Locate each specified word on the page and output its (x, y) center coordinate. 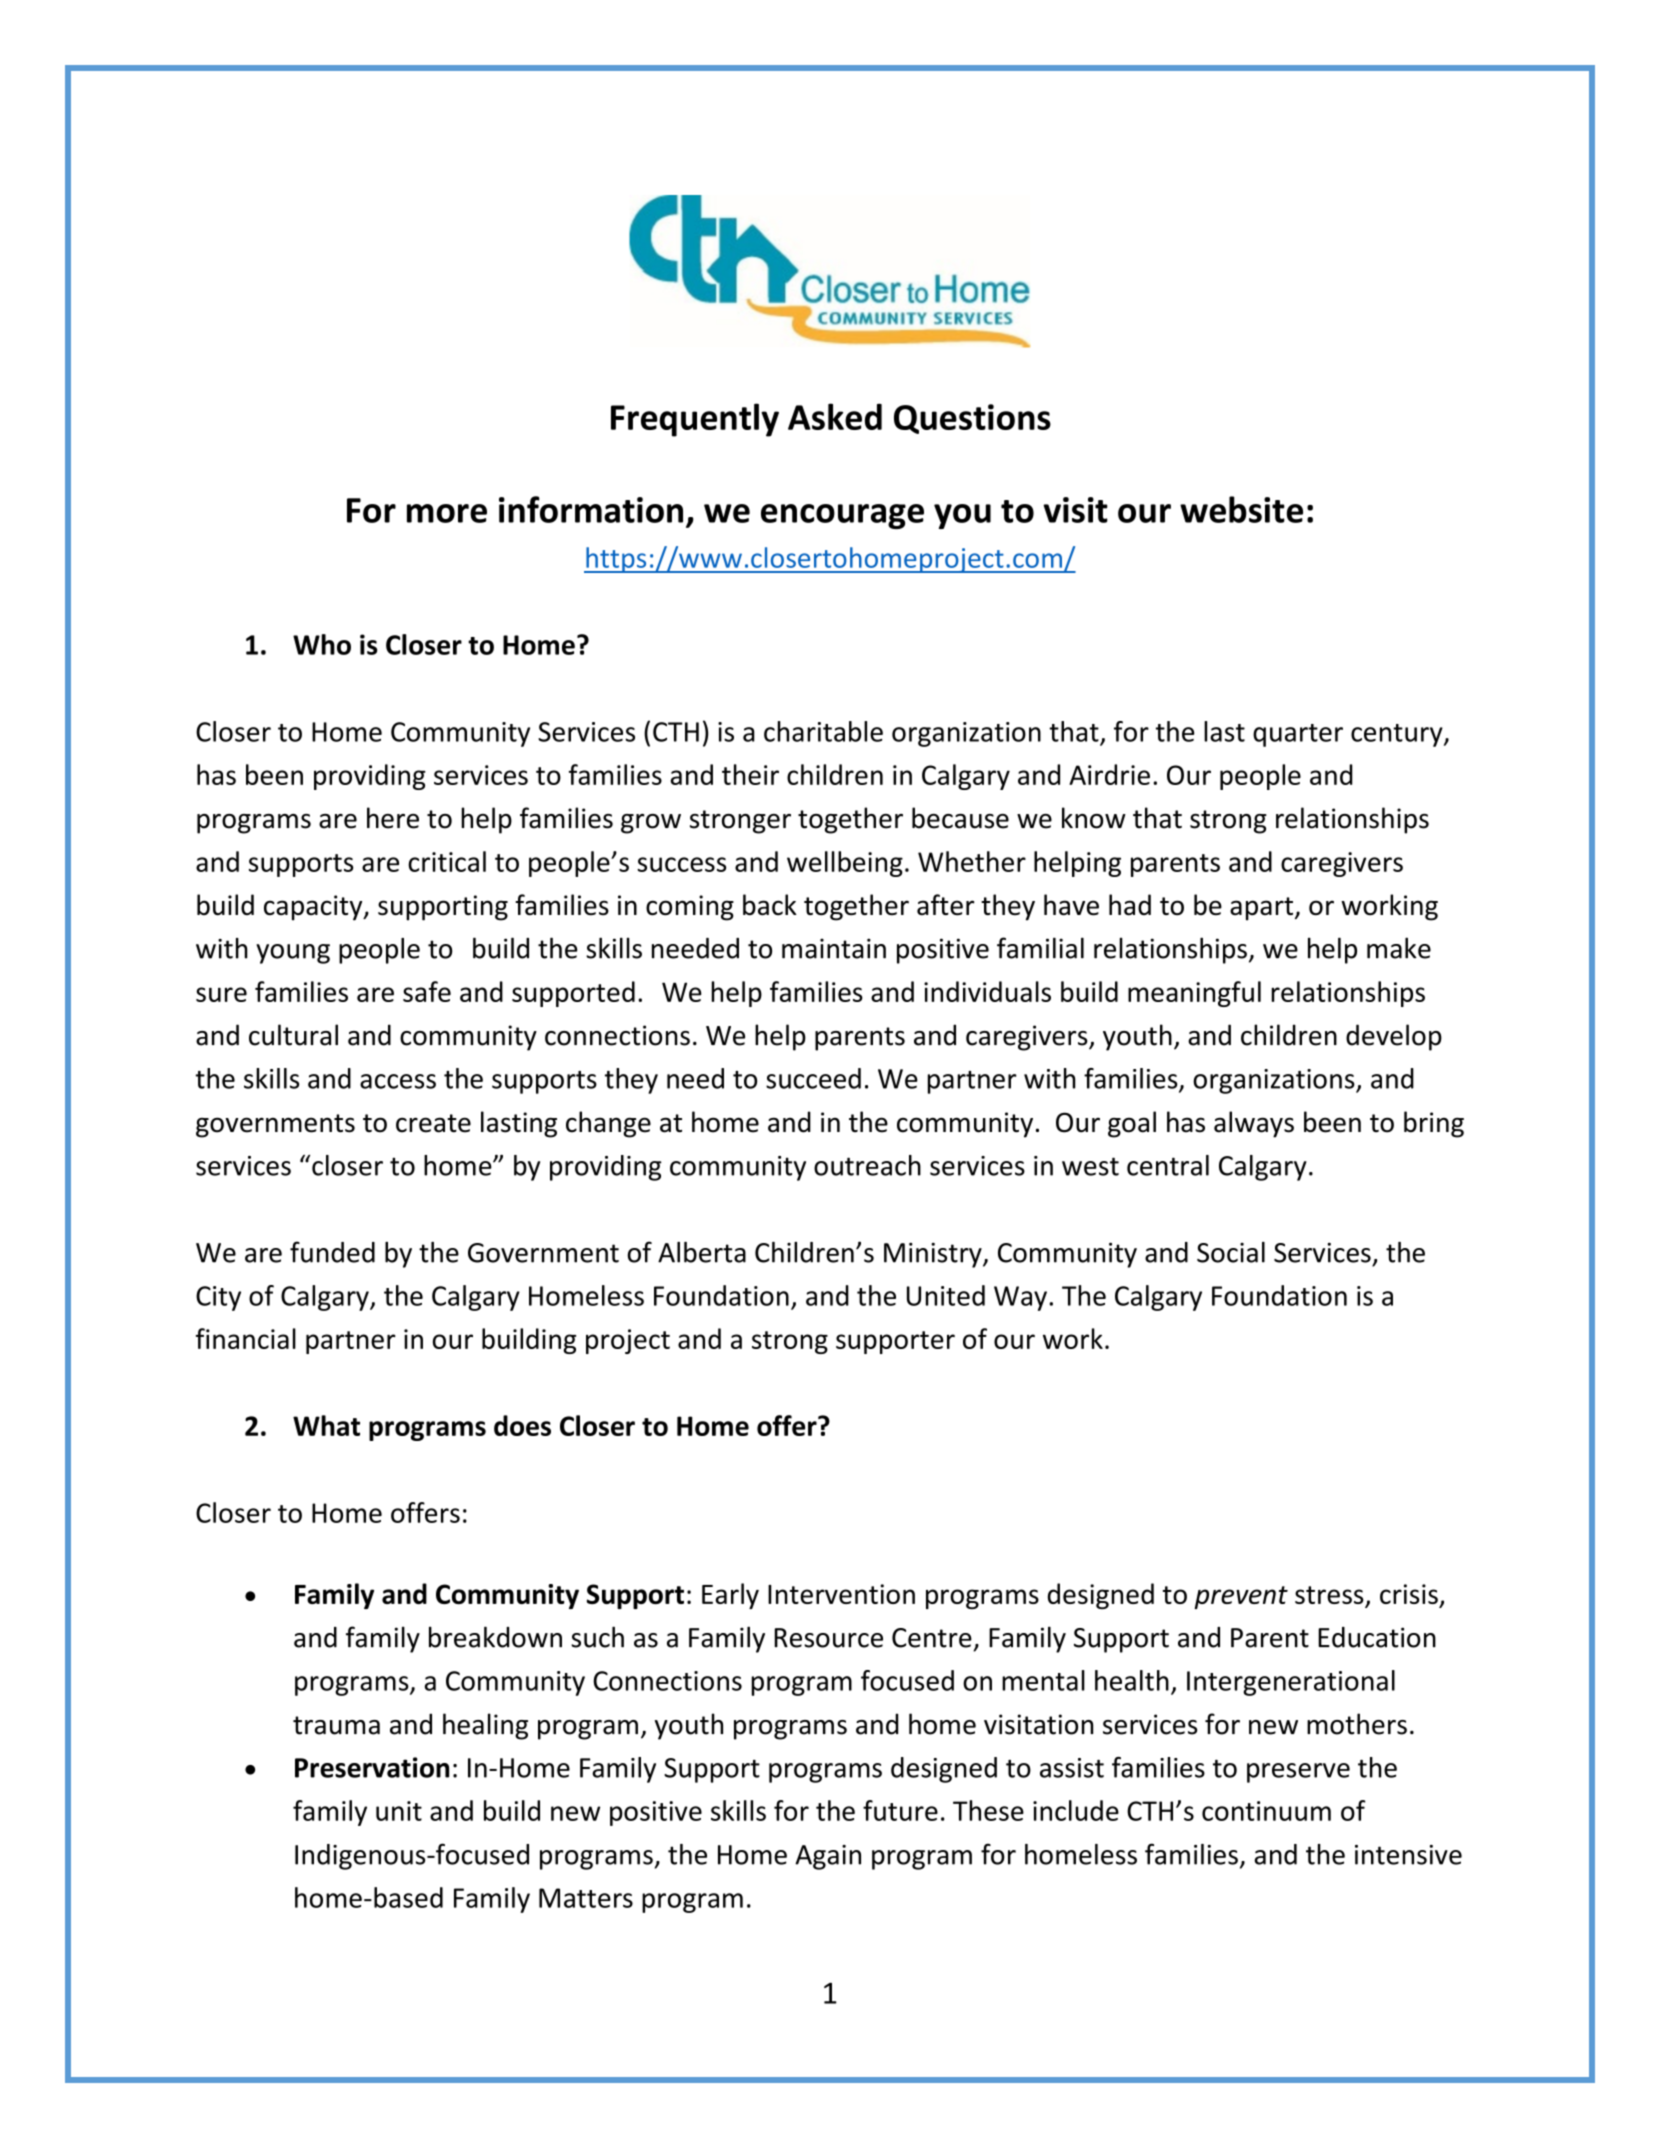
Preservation (372, 1767)
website (1241, 509)
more (447, 513)
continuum (1266, 1811)
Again (828, 1857)
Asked (835, 416)
